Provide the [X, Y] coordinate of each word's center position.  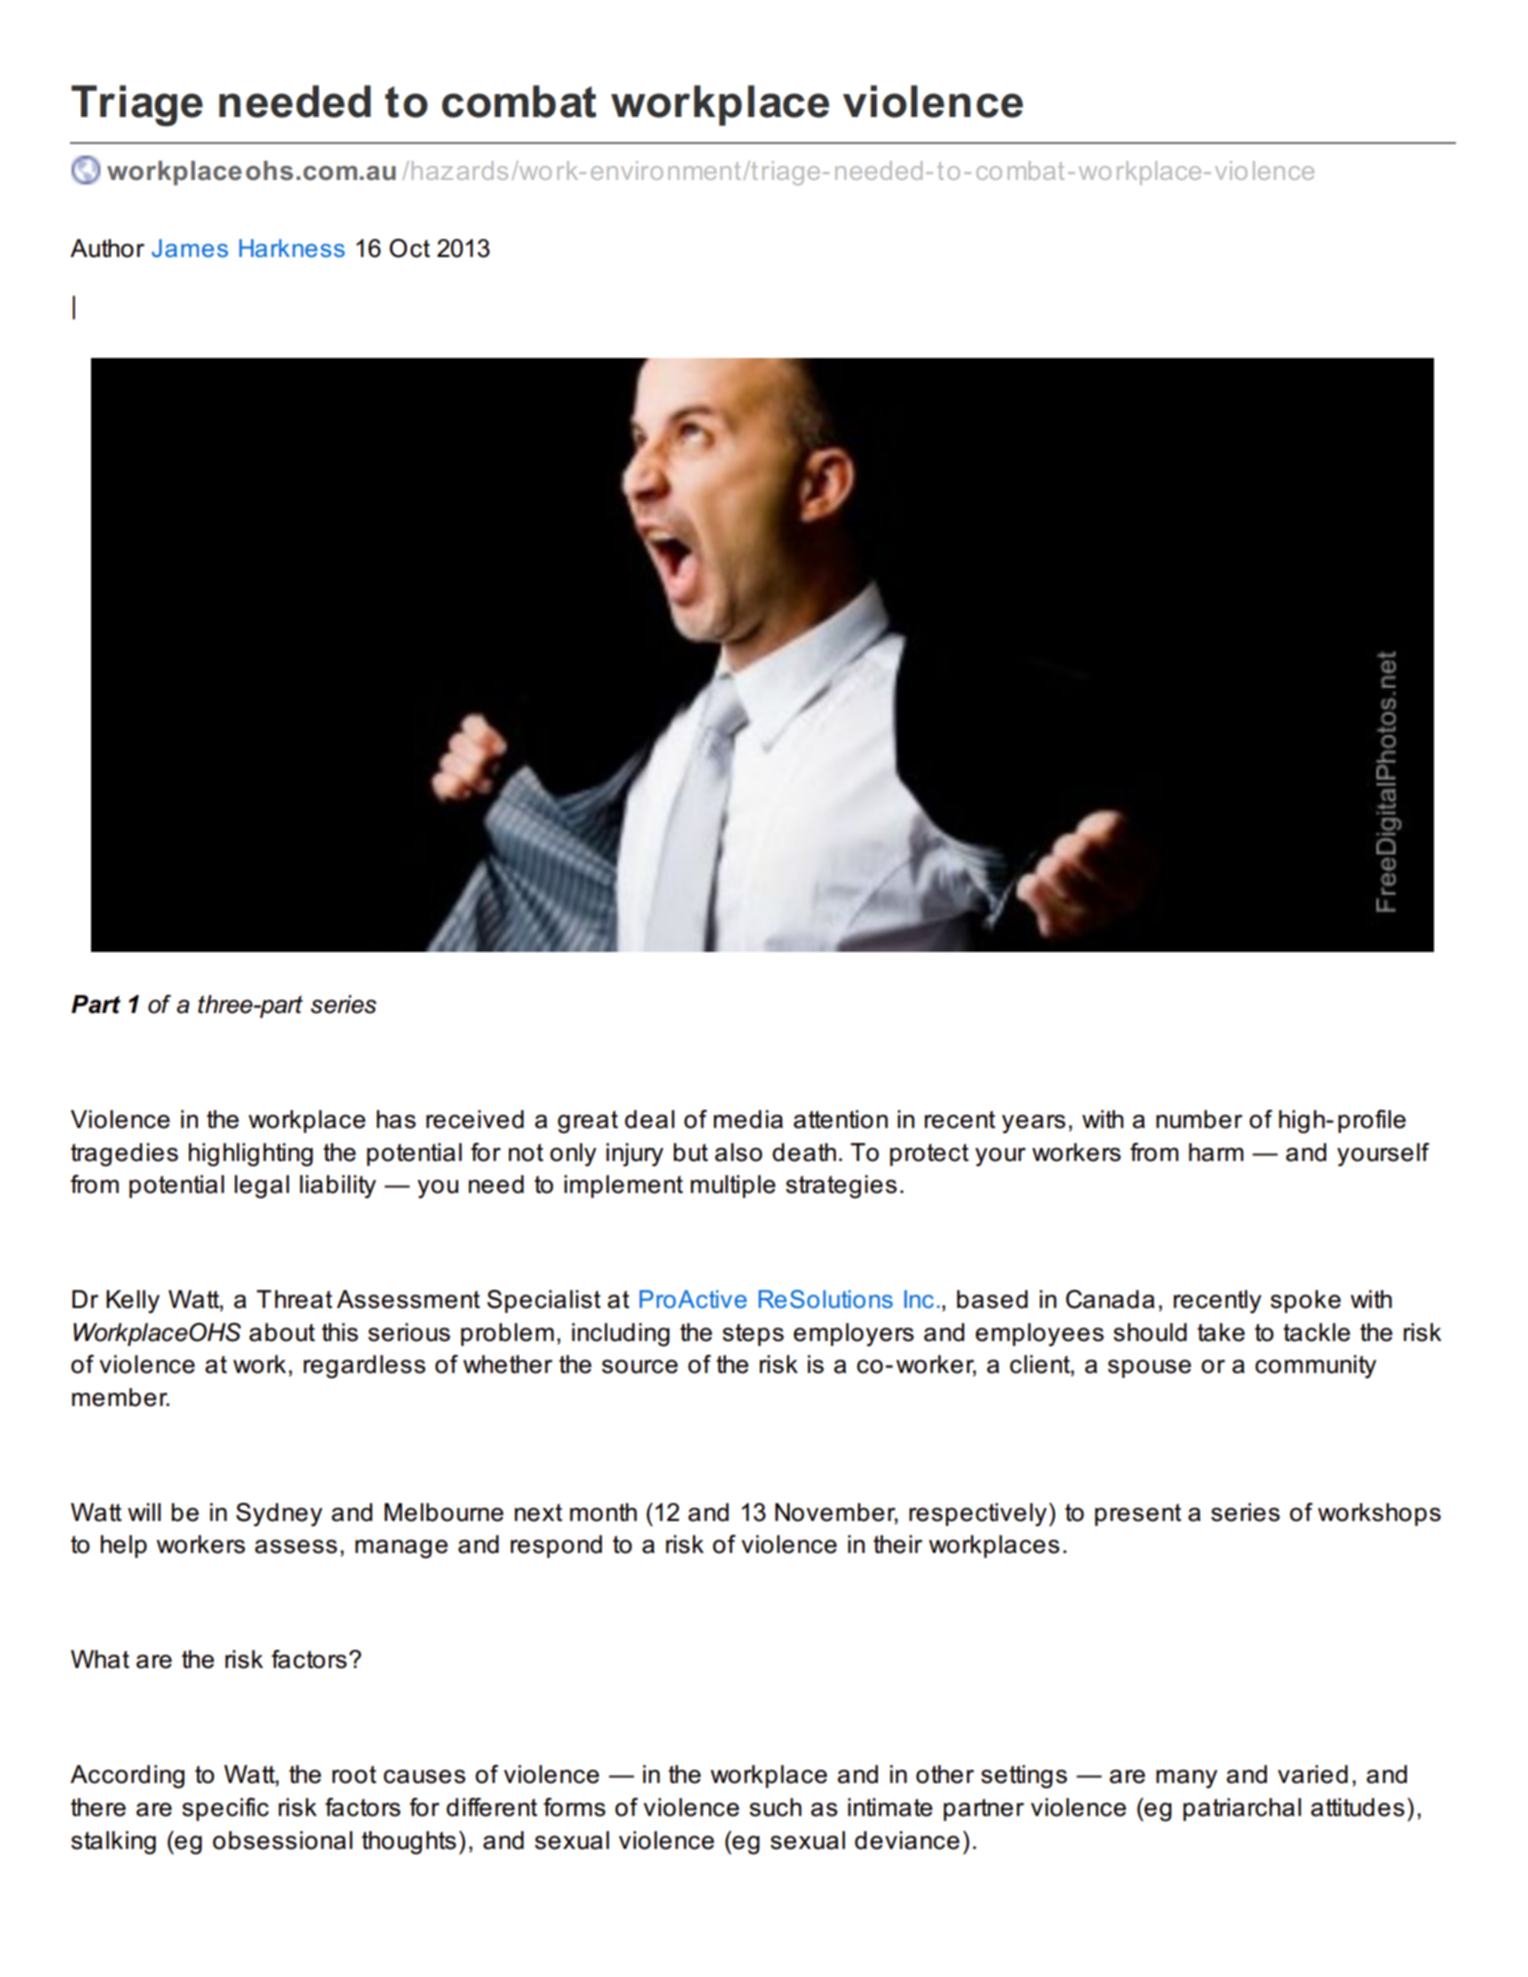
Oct [409, 248]
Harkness [292, 248]
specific [225, 1809]
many [1186, 1779]
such [775, 1807]
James [190, 248]
